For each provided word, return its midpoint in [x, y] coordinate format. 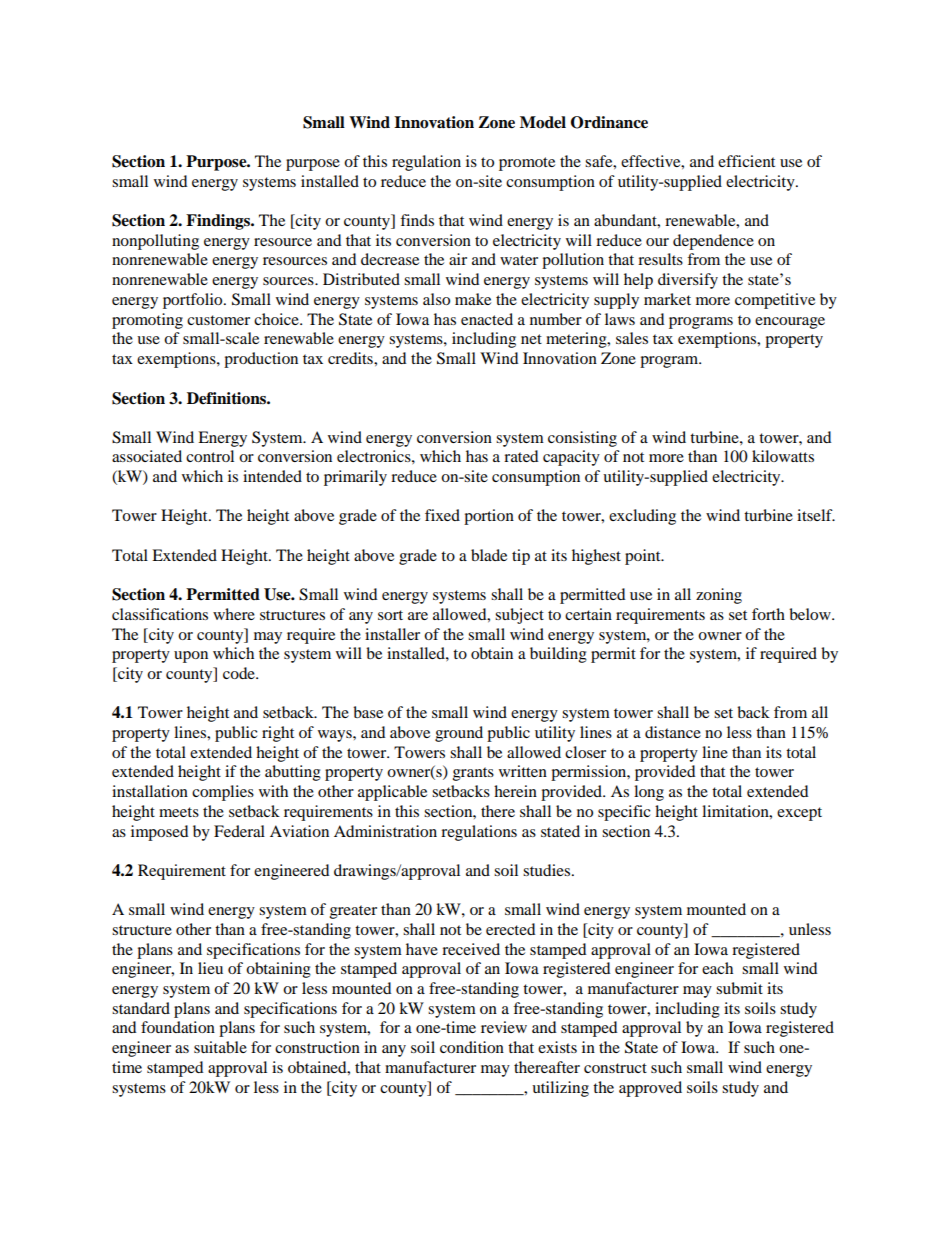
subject [519, 616]
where [234, 614]
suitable [220, 1047]
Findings [219, 222]
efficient [746, 161]
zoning [719, 596]
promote [527, 164]
